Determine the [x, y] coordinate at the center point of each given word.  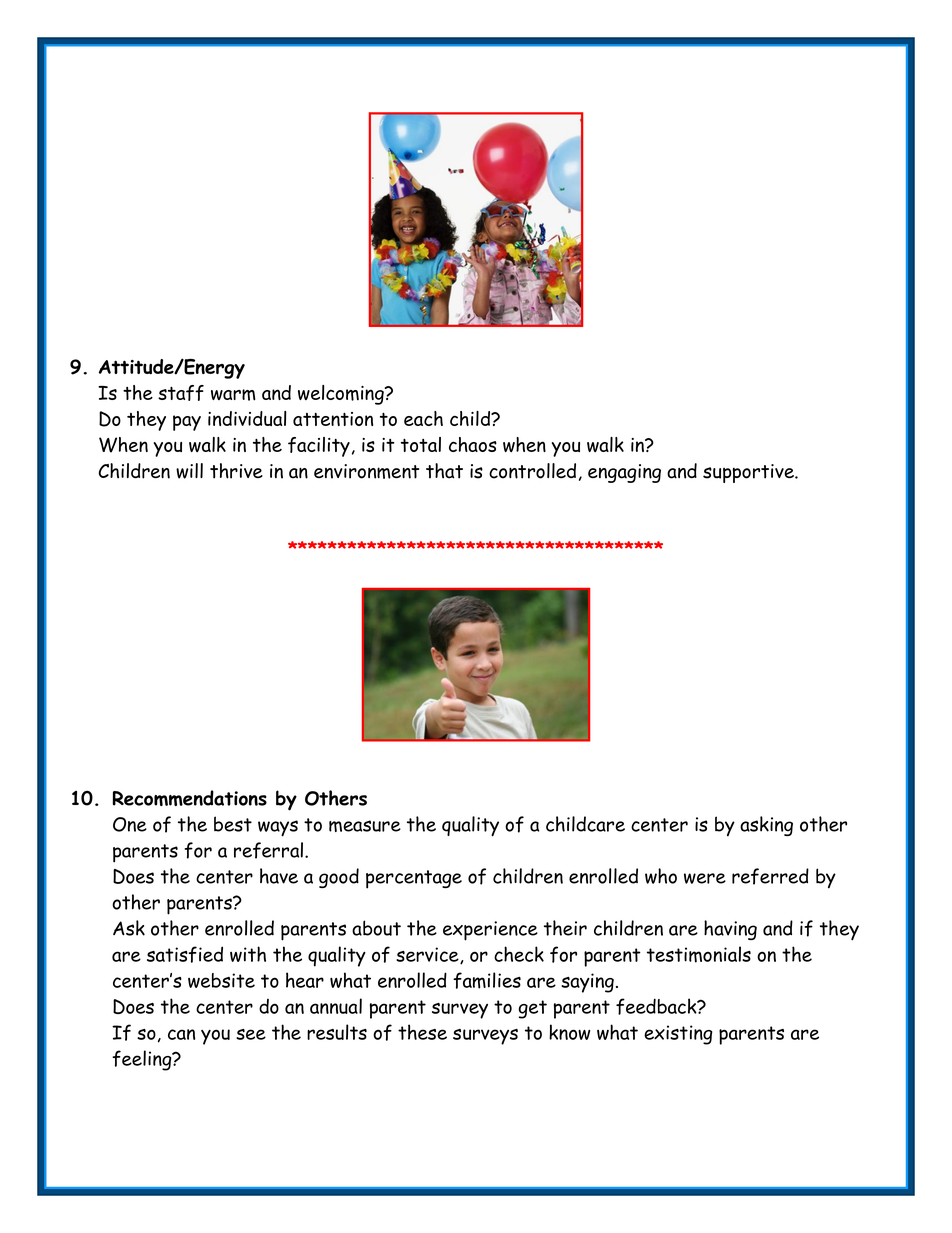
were [705, 878]
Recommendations [189, 798]
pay [187, 423]
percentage [414, 879]
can [181, 1034]
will [189, 471]
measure [365, 826]
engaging [624, 473]
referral [268, 850]
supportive [749, 473]
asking [766, 826]
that [444, 471]
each [423, 418]
